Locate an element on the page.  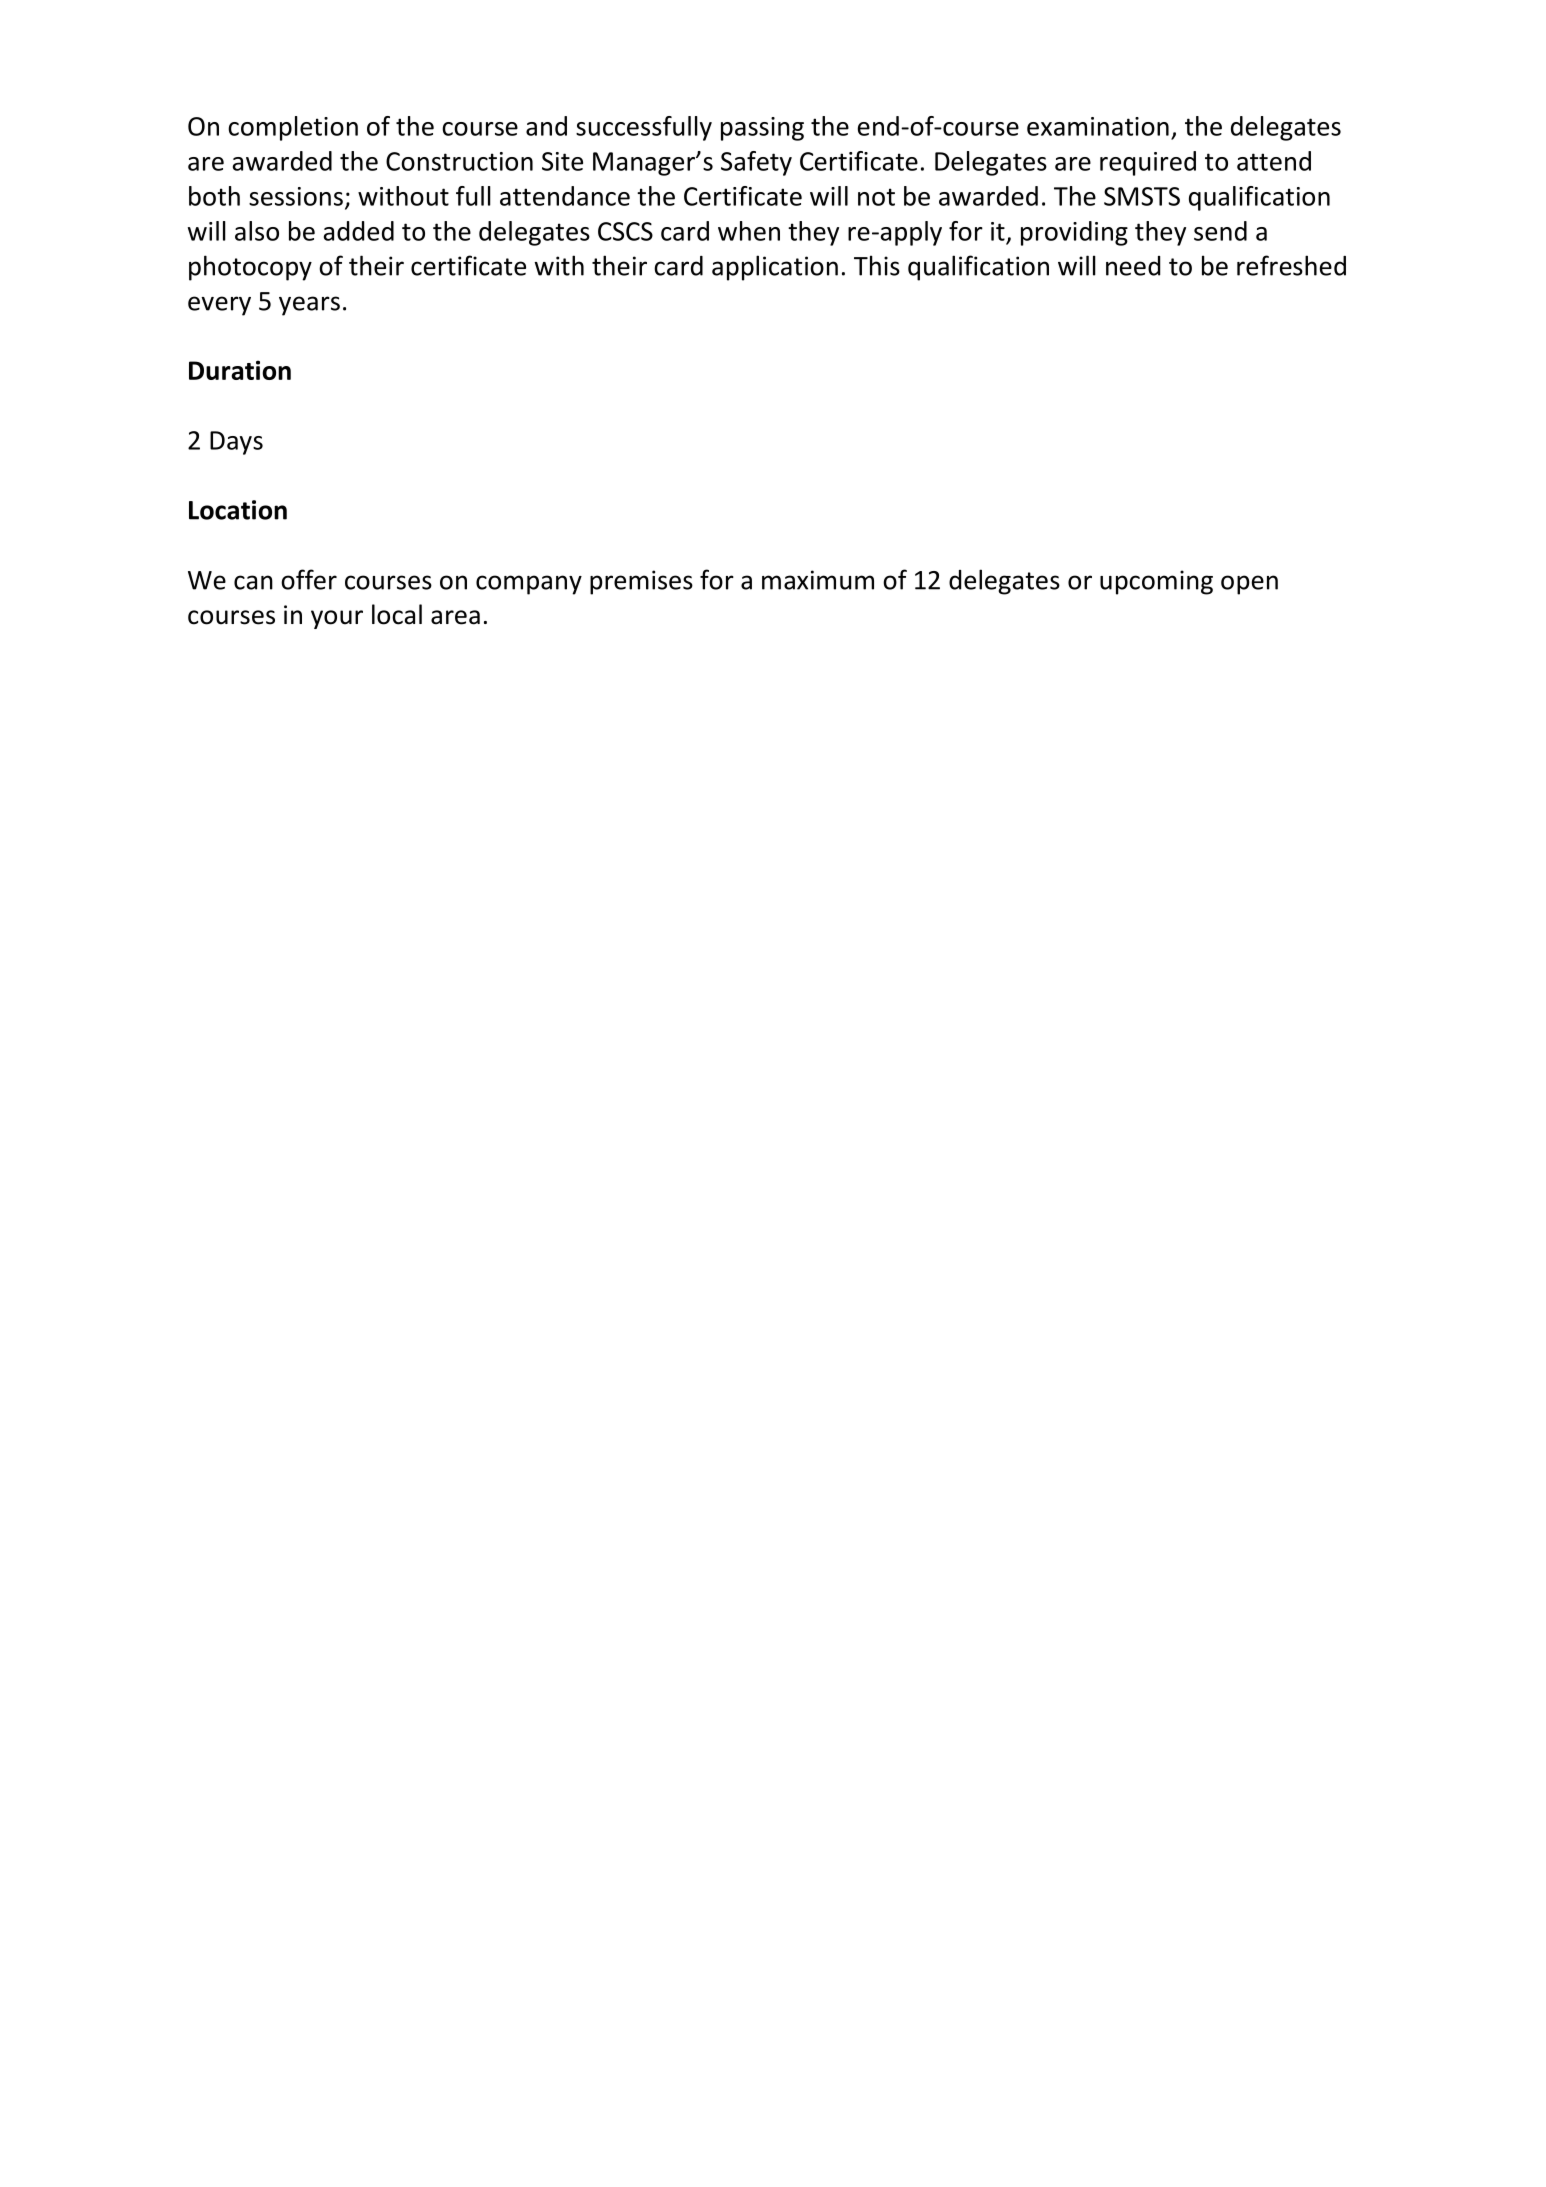
Duration is located at coordinates (240, 370).
